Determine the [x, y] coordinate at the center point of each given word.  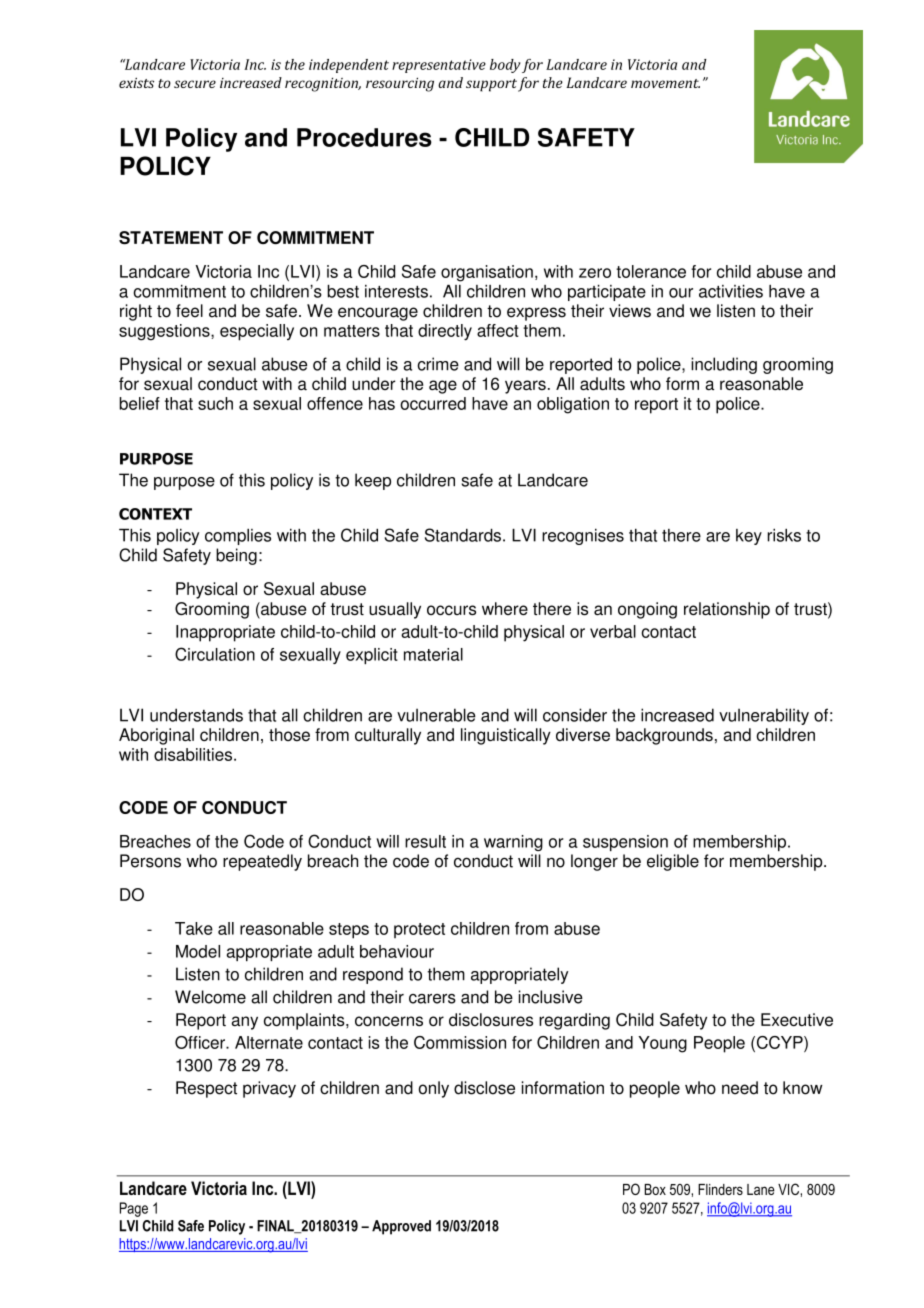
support [491, 85]
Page [134, 1209]
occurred [433, 403]
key [749, 537]
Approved [401, 1227]
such [215, 403]
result [425, 841]
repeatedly [262, 862]
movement [665, 83]
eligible [673, 862]
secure [195, 84]
